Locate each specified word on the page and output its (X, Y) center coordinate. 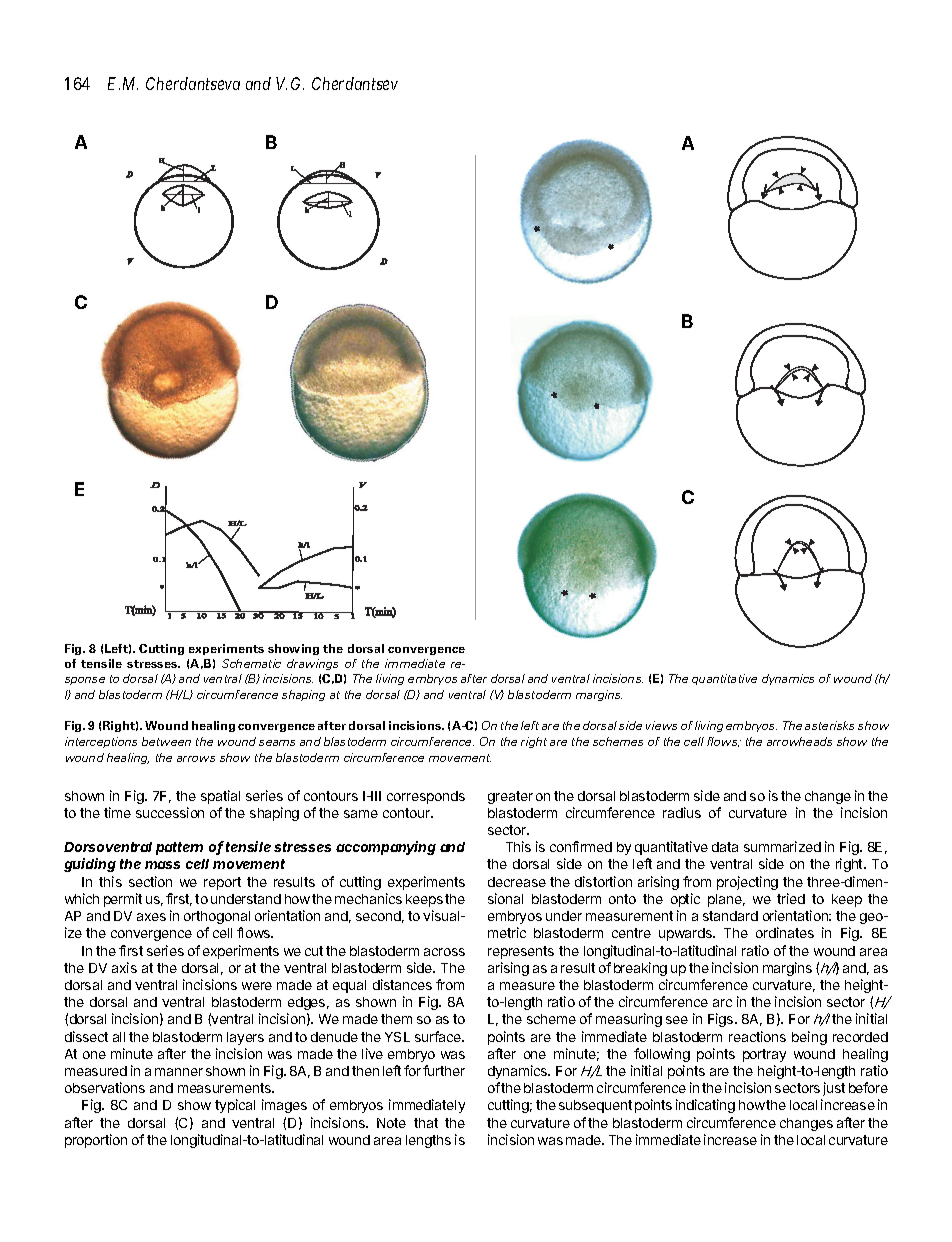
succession (170, 812)
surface (439, 1036)
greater (510, 797)
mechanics (368, 898)
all (119, 1037)
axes (151, 917)
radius (682, 812)
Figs (722, 1020)
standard (730, 916)
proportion (96, 1141)
